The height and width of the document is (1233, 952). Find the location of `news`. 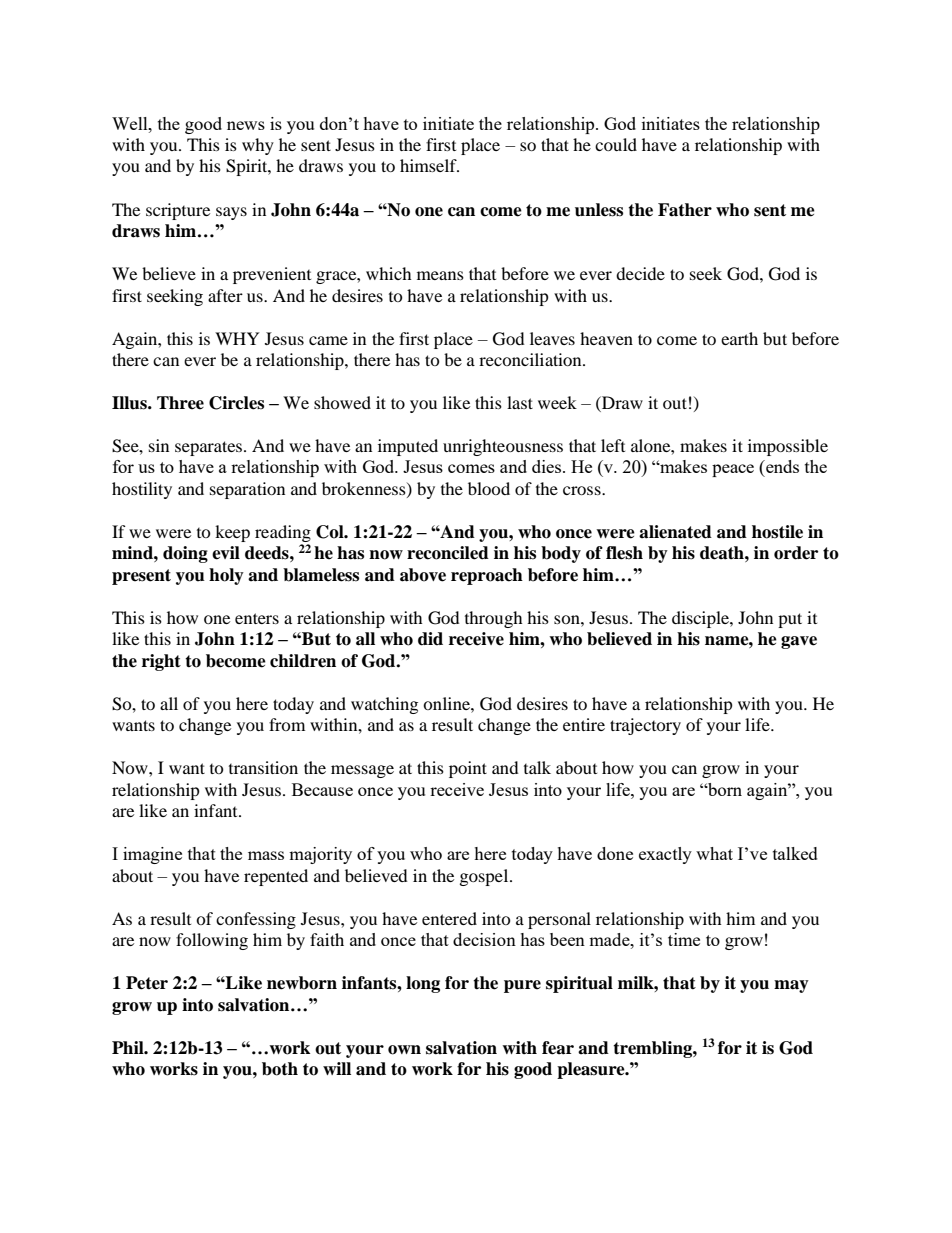

news is located at coordinates (246, 125).
